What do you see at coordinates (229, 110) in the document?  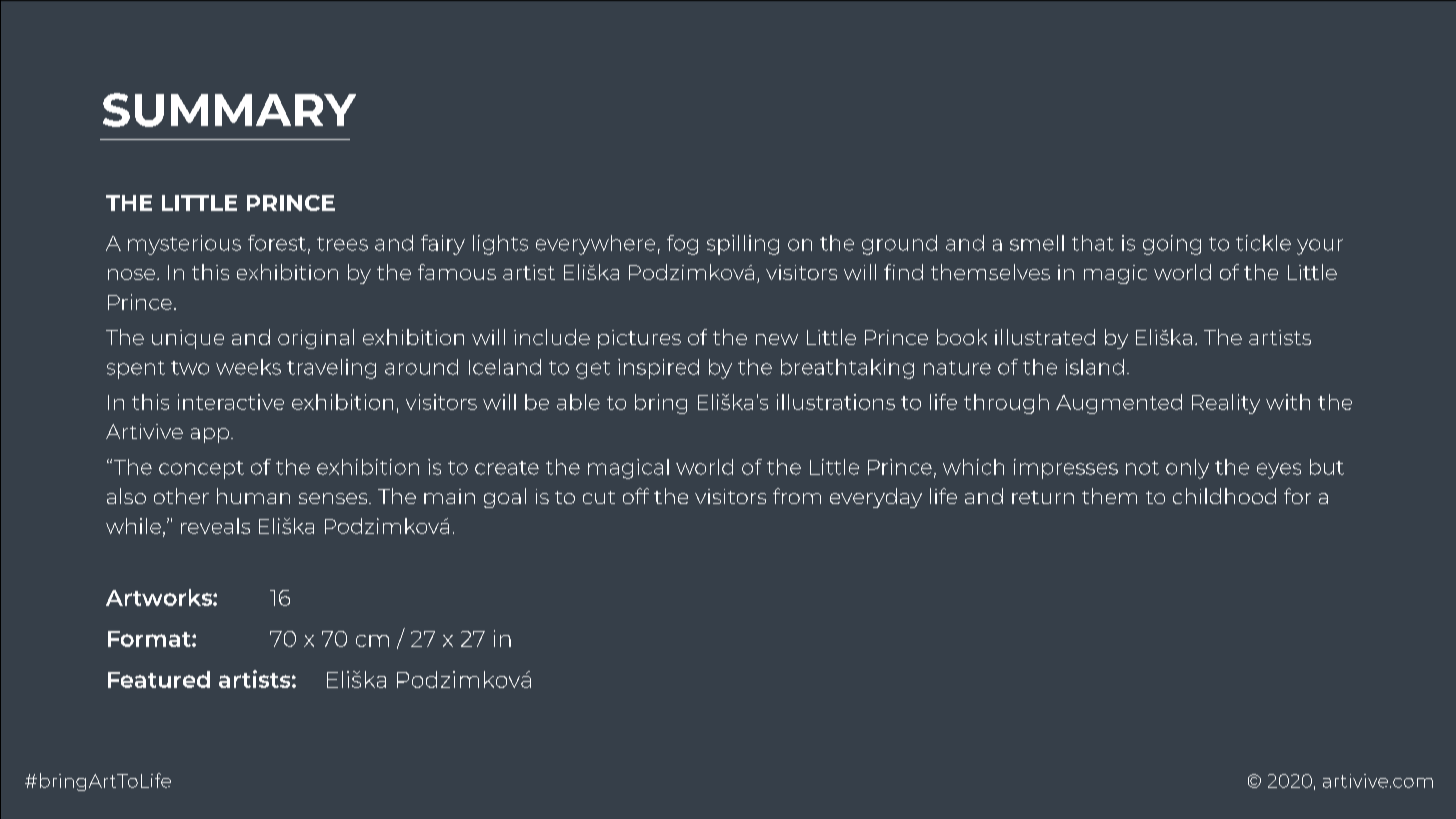 I see `SUMMARY` at bounding box center [229, 110].
